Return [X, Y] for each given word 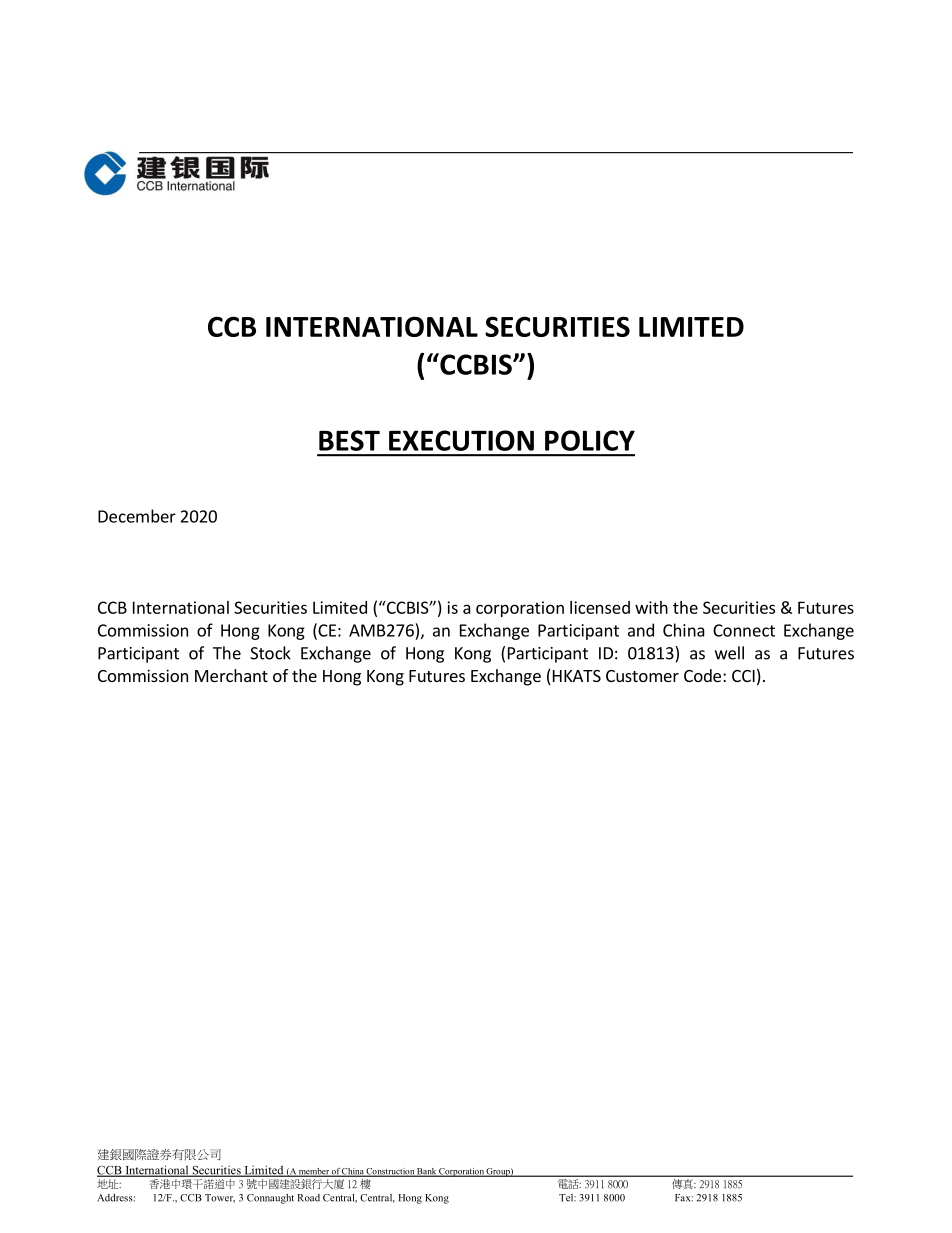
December [137, 516]
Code [702, 675]
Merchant [231, 675]
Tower [220, 1198]
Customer [642, 676]
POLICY [590, 440]
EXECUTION [461, 440]
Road [308, 1198]
